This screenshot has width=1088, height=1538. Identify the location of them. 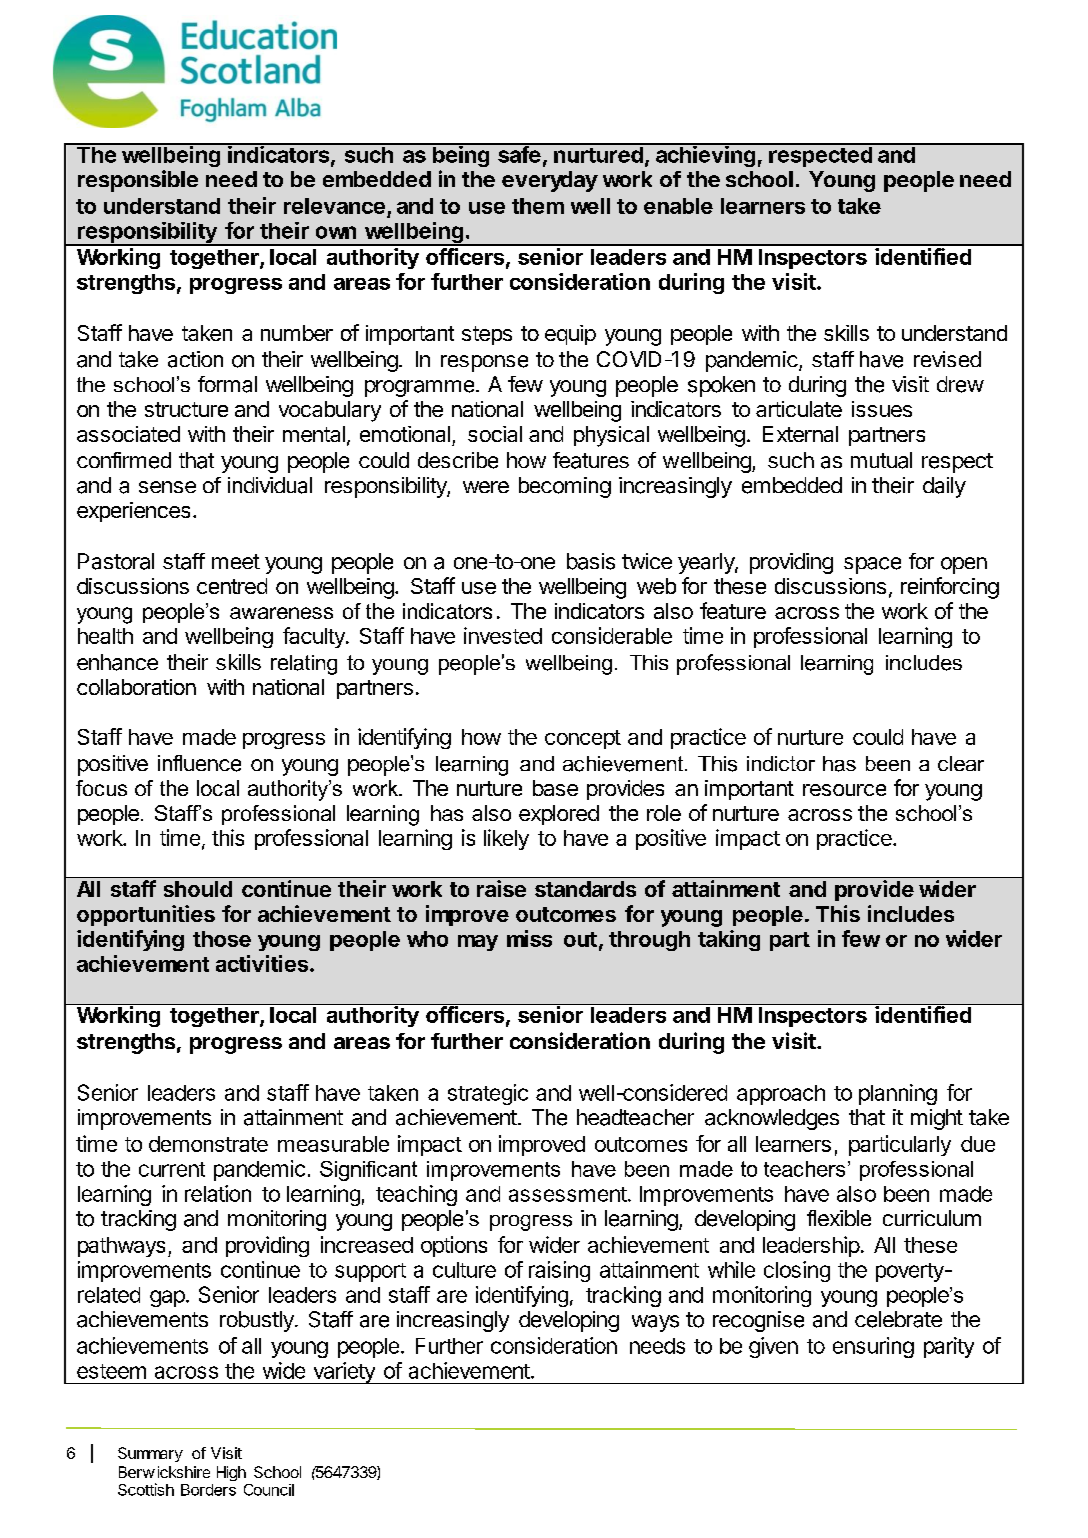
(538, 206).
